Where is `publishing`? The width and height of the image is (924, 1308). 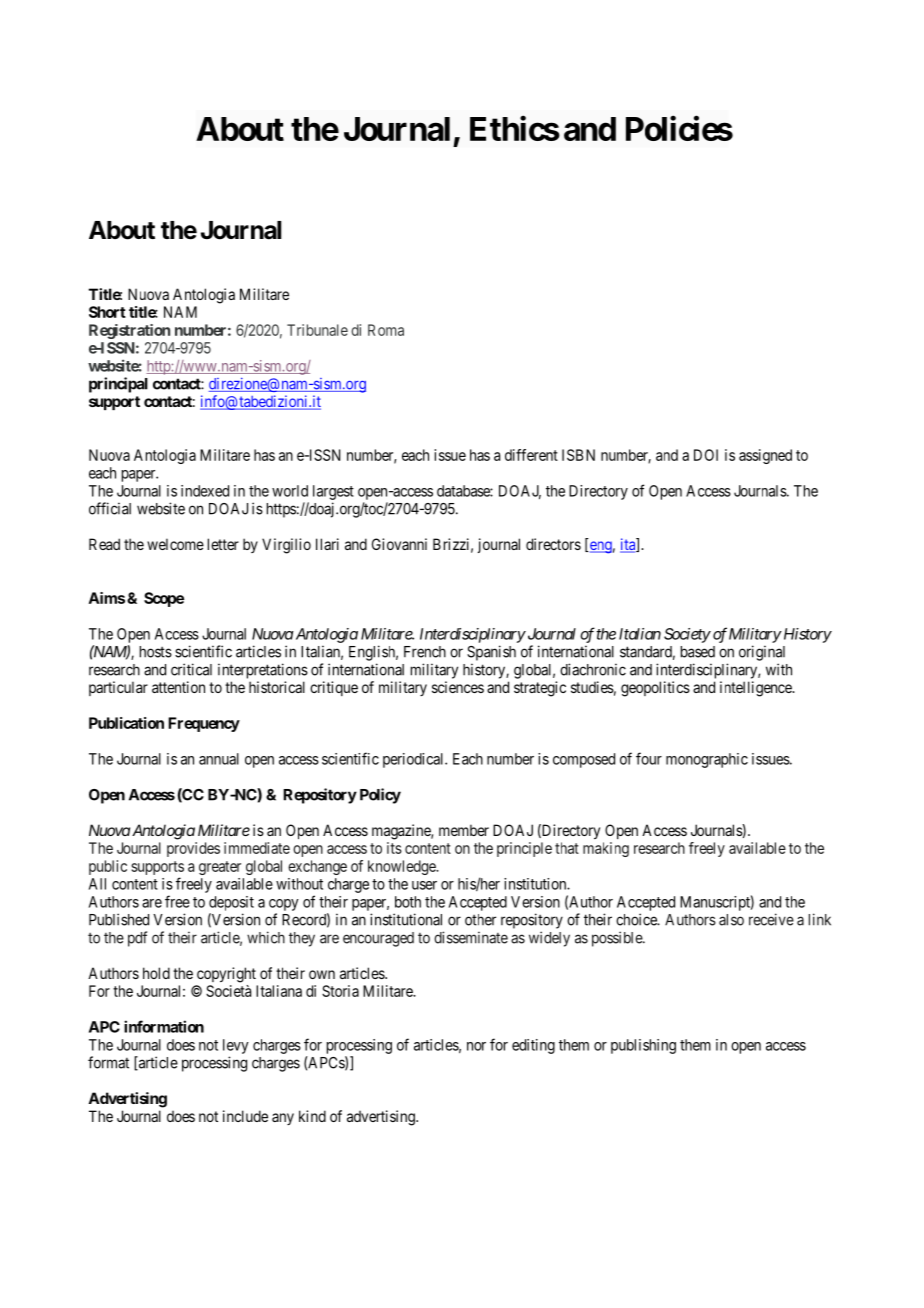
publishing is located at coordinates (643, 1046).
